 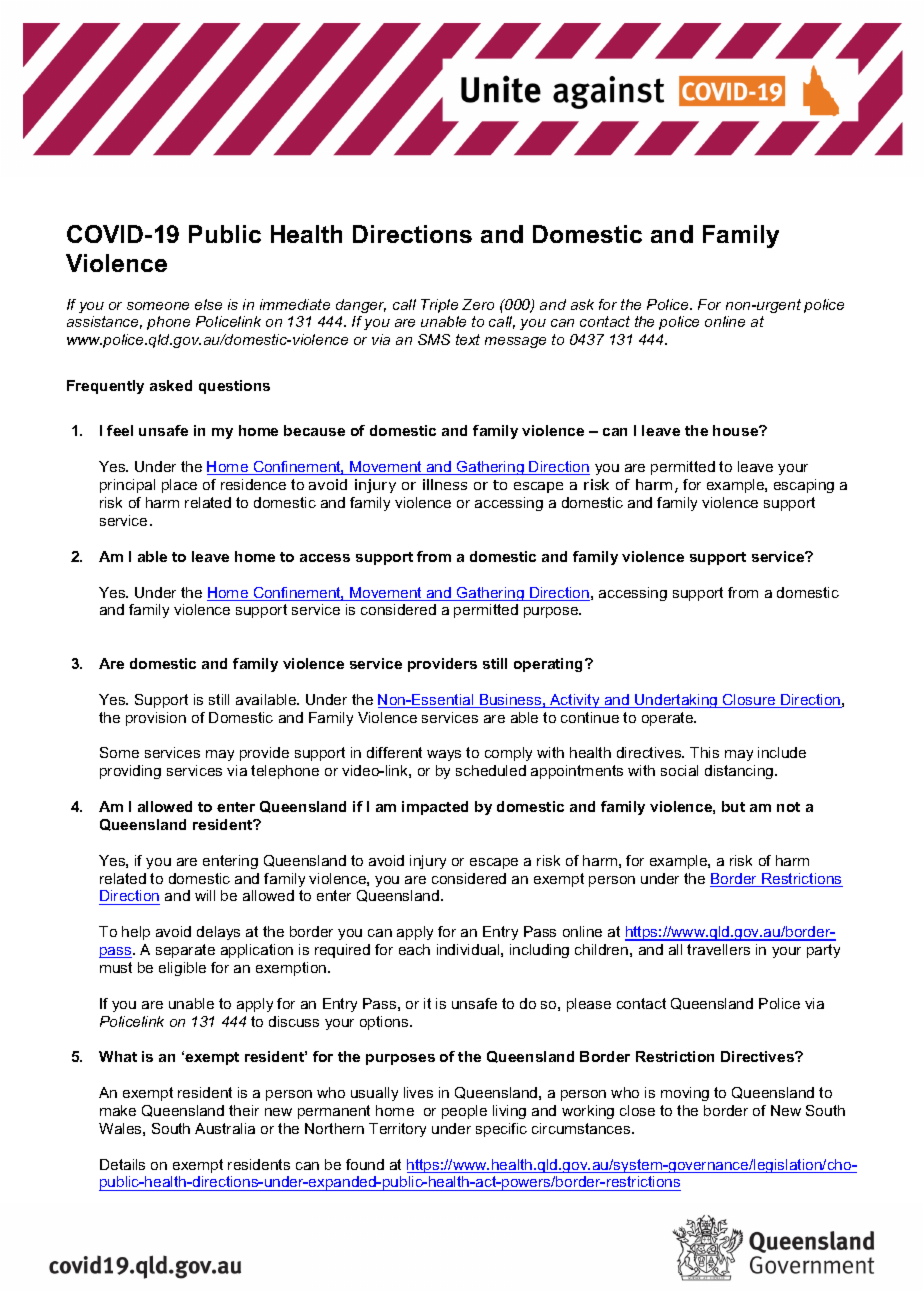 What do you see at coordinates (156, 719) in the image?
I see `provision` at bounding box center [156, 719].
